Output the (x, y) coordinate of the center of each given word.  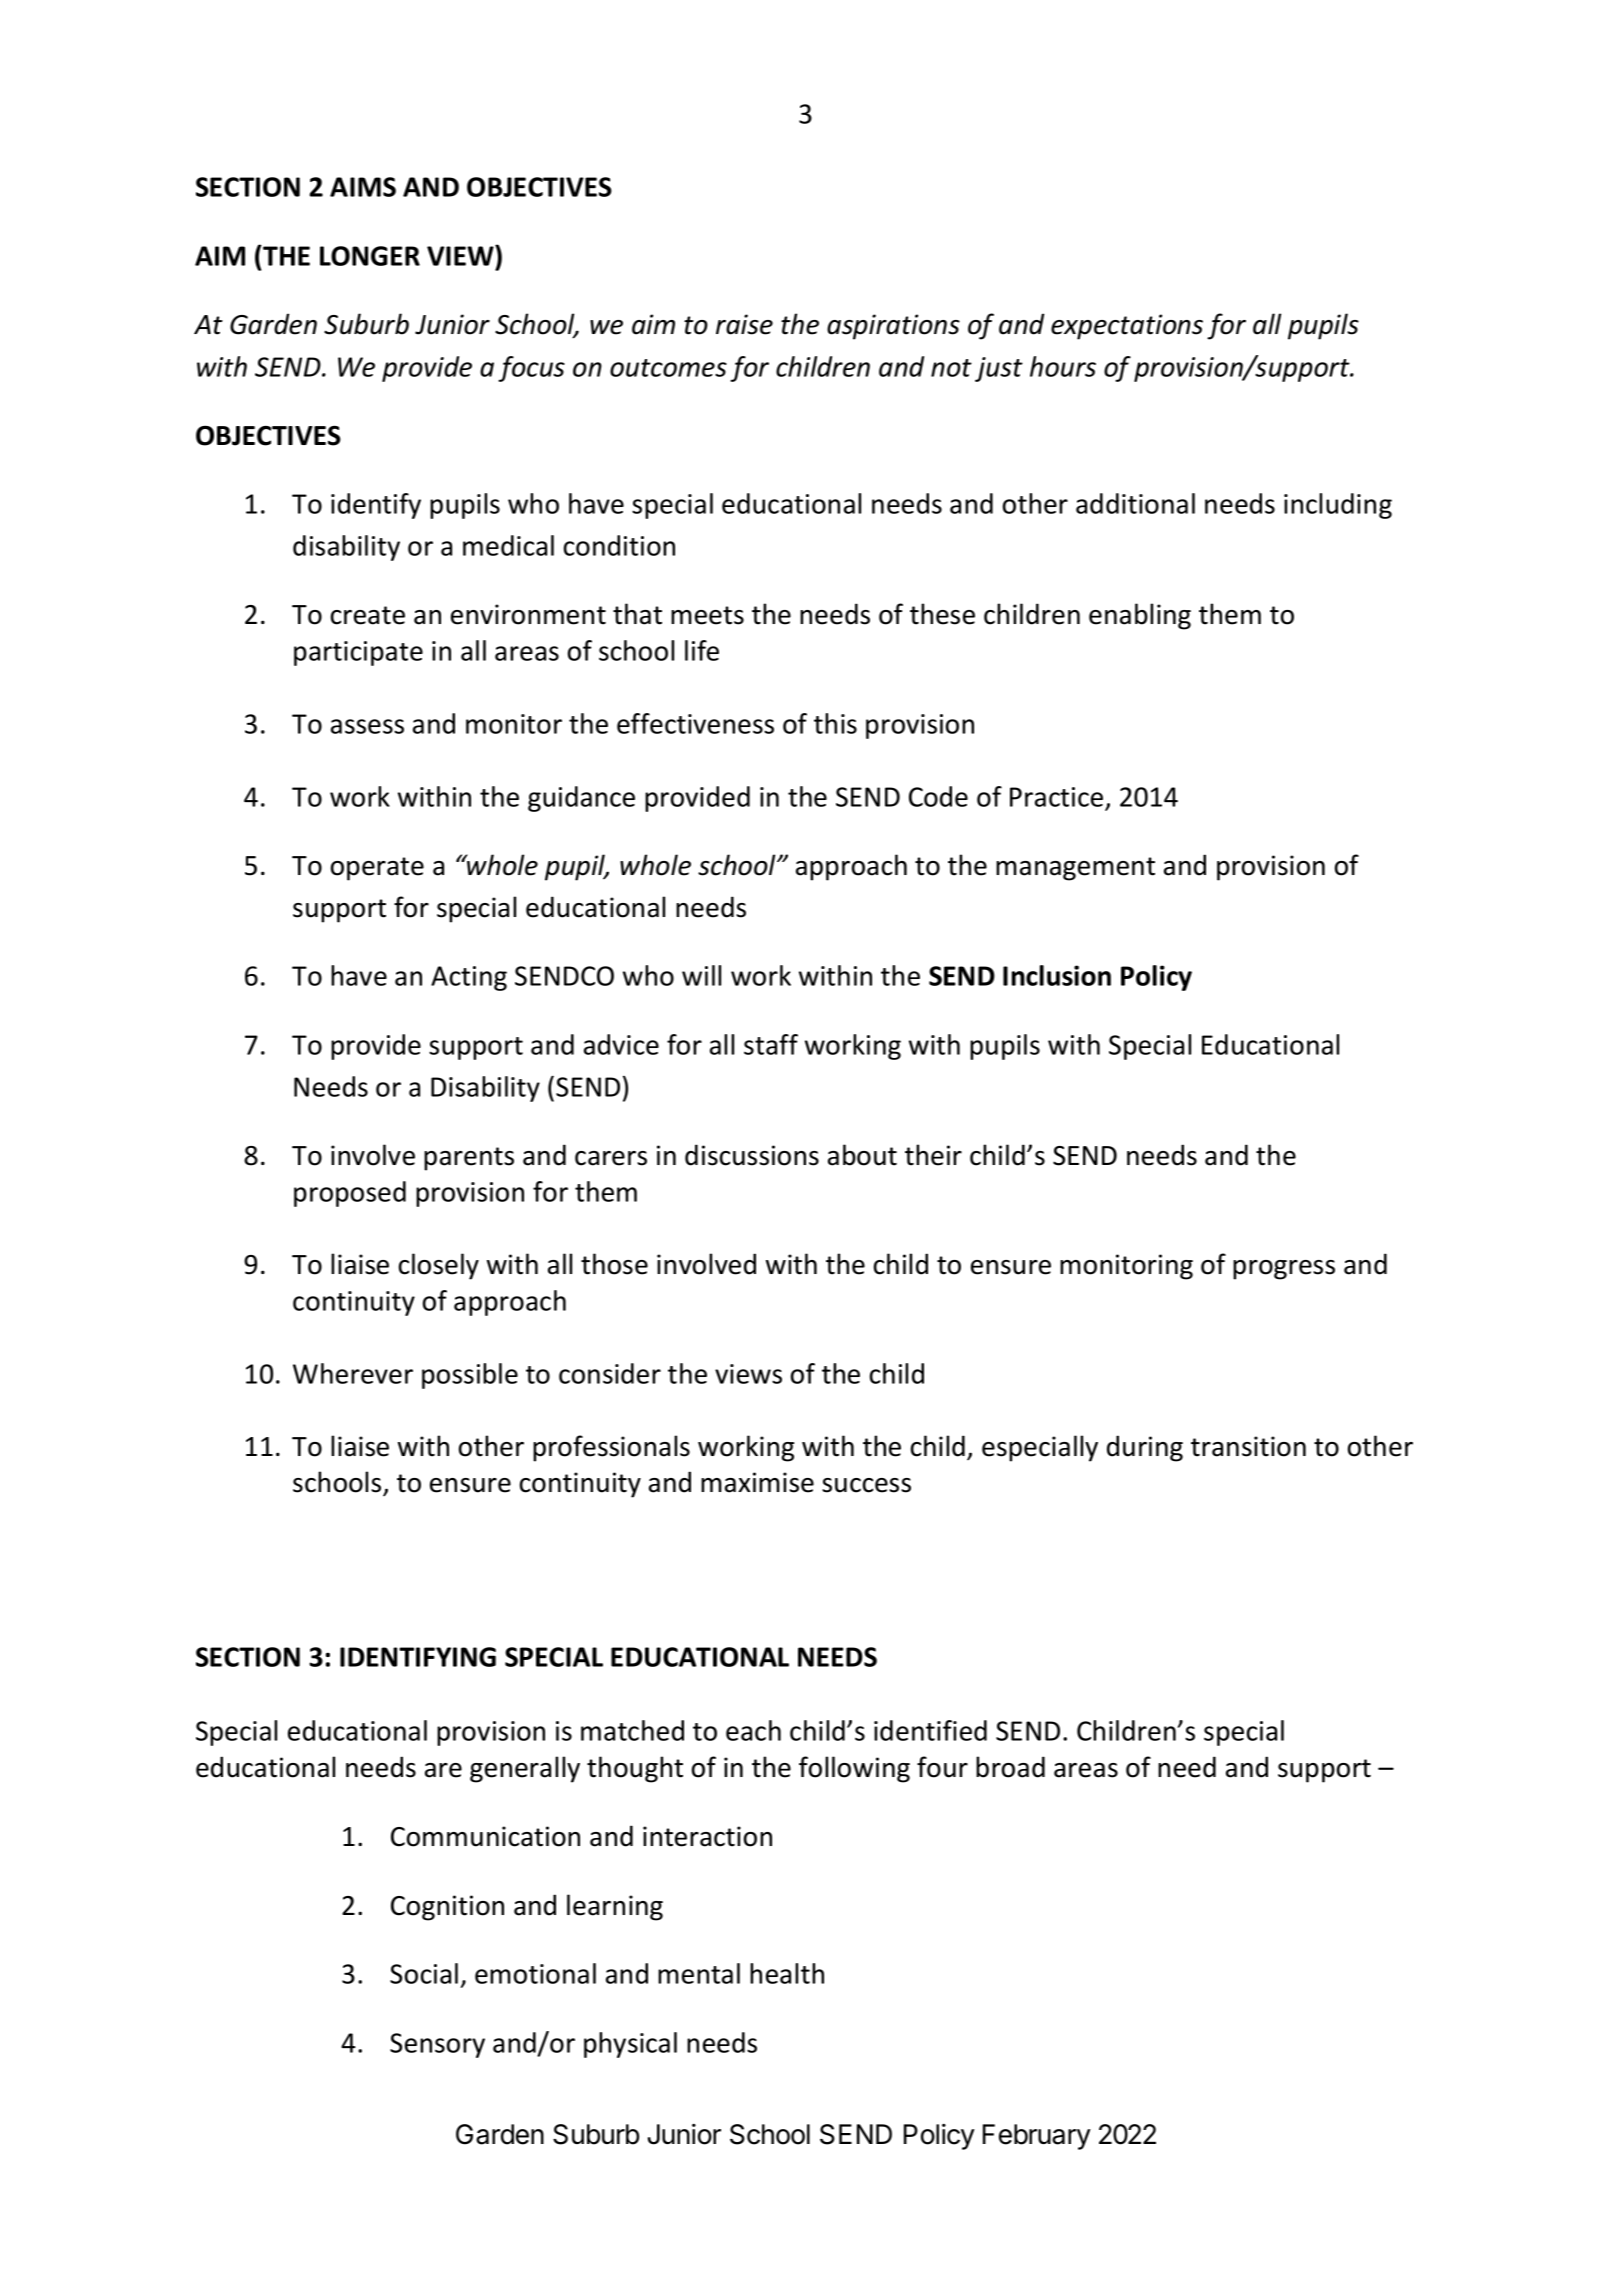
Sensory (437, 2045)
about (862, 1155)
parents (469, 1159)
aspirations (893, 327)
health (787, 1973)
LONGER (370, 256)
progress (1284, 1270)
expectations (1127, 327)
